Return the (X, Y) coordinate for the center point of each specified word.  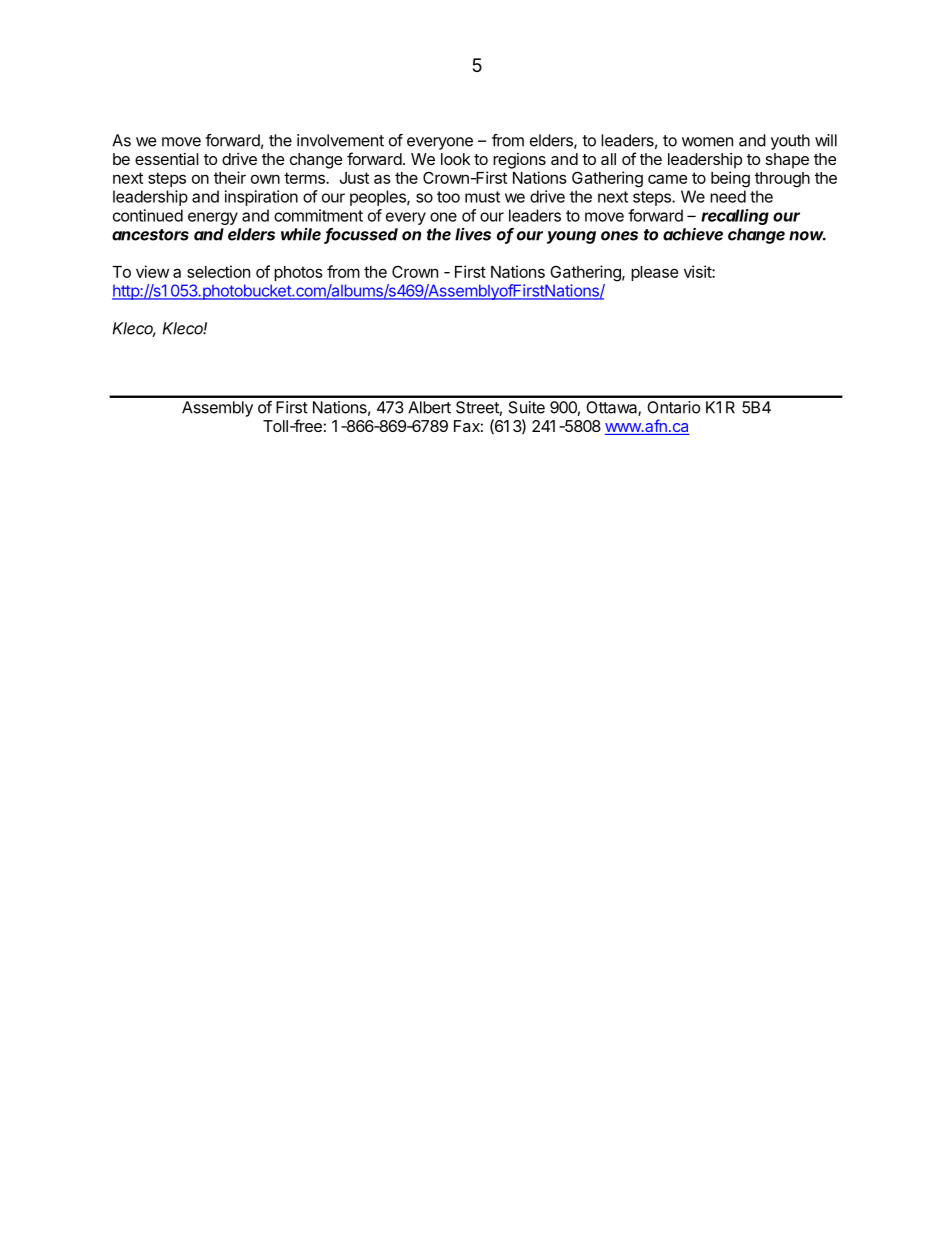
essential (166, 159)
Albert (429, 407)
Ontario (673, 407)
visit (698, 271)
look (455, 159)
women (707, 142)
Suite (527, 407)
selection (218, 271)
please (654, 273)
